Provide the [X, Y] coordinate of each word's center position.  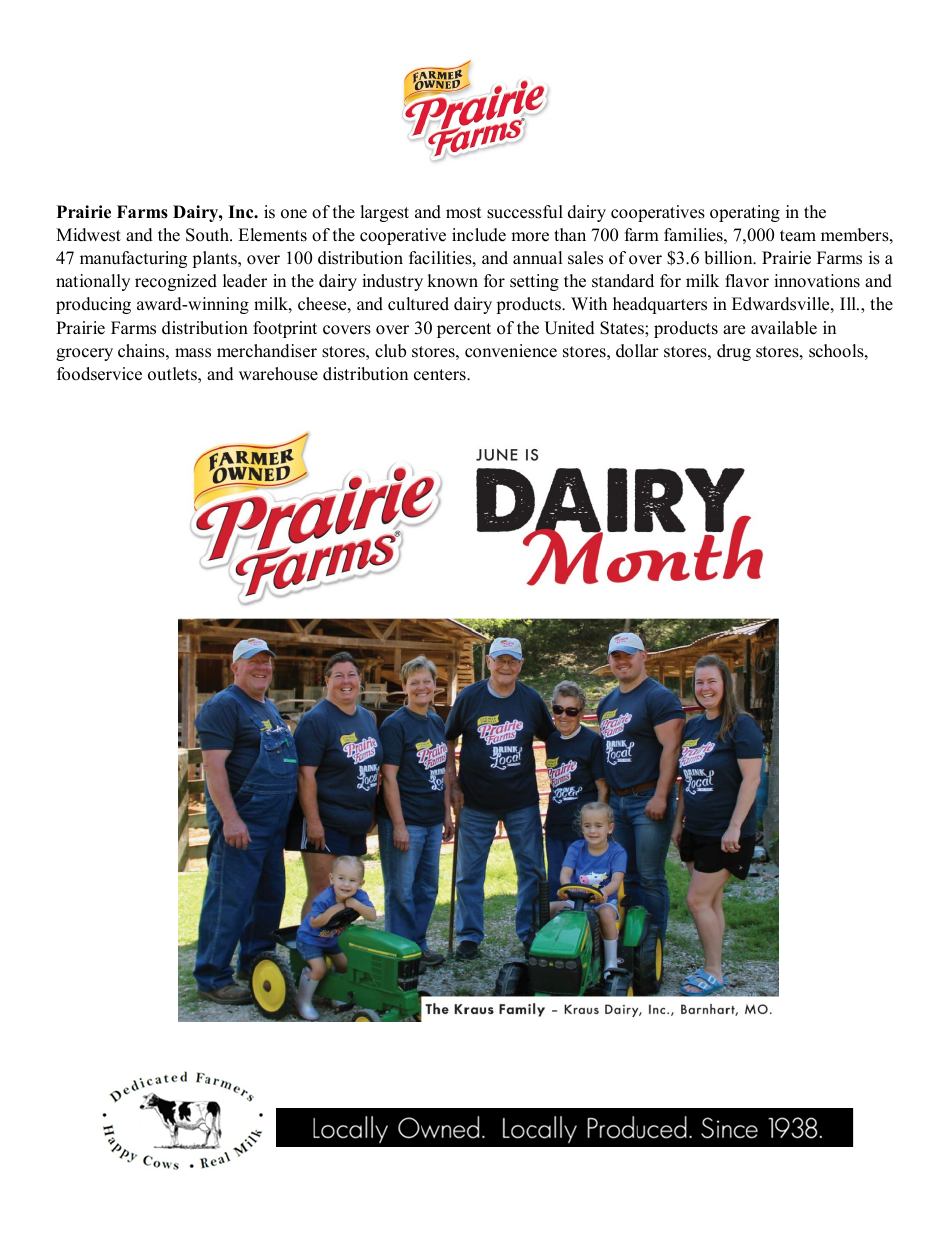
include [479, 235]
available [784, 328]
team [798, 236]
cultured [418, 304]
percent [464, 330]
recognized [176, 282]
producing [93, 305]
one [294, 214]
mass [193, 353]
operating [745, 213]
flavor [747, 281]
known [452, 281]
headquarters [660, 305]
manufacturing [133, 259]
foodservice [99, 374]
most [464, 213]
